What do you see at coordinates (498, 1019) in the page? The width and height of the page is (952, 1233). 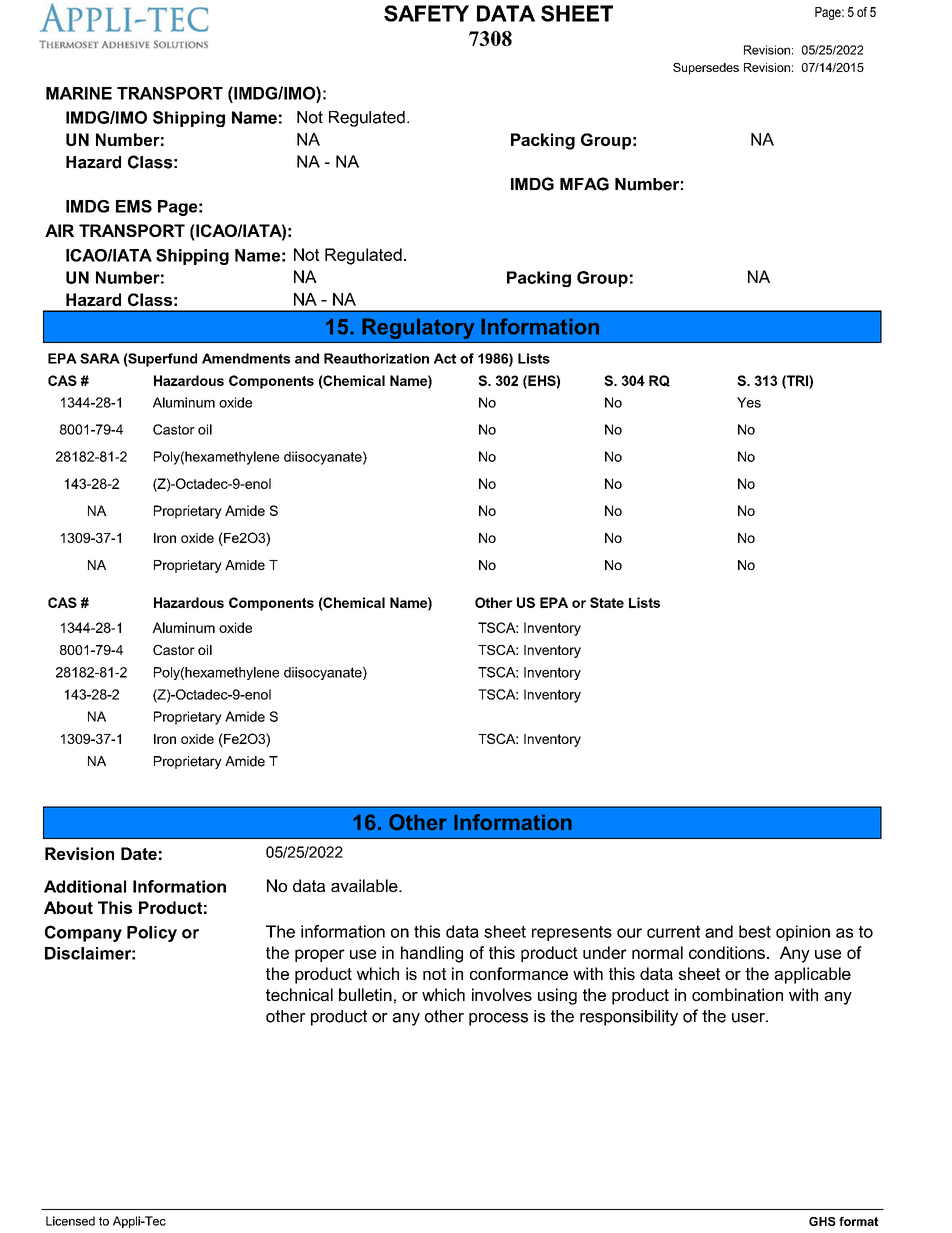 I see `process` at bounding box center [498, 1019].
